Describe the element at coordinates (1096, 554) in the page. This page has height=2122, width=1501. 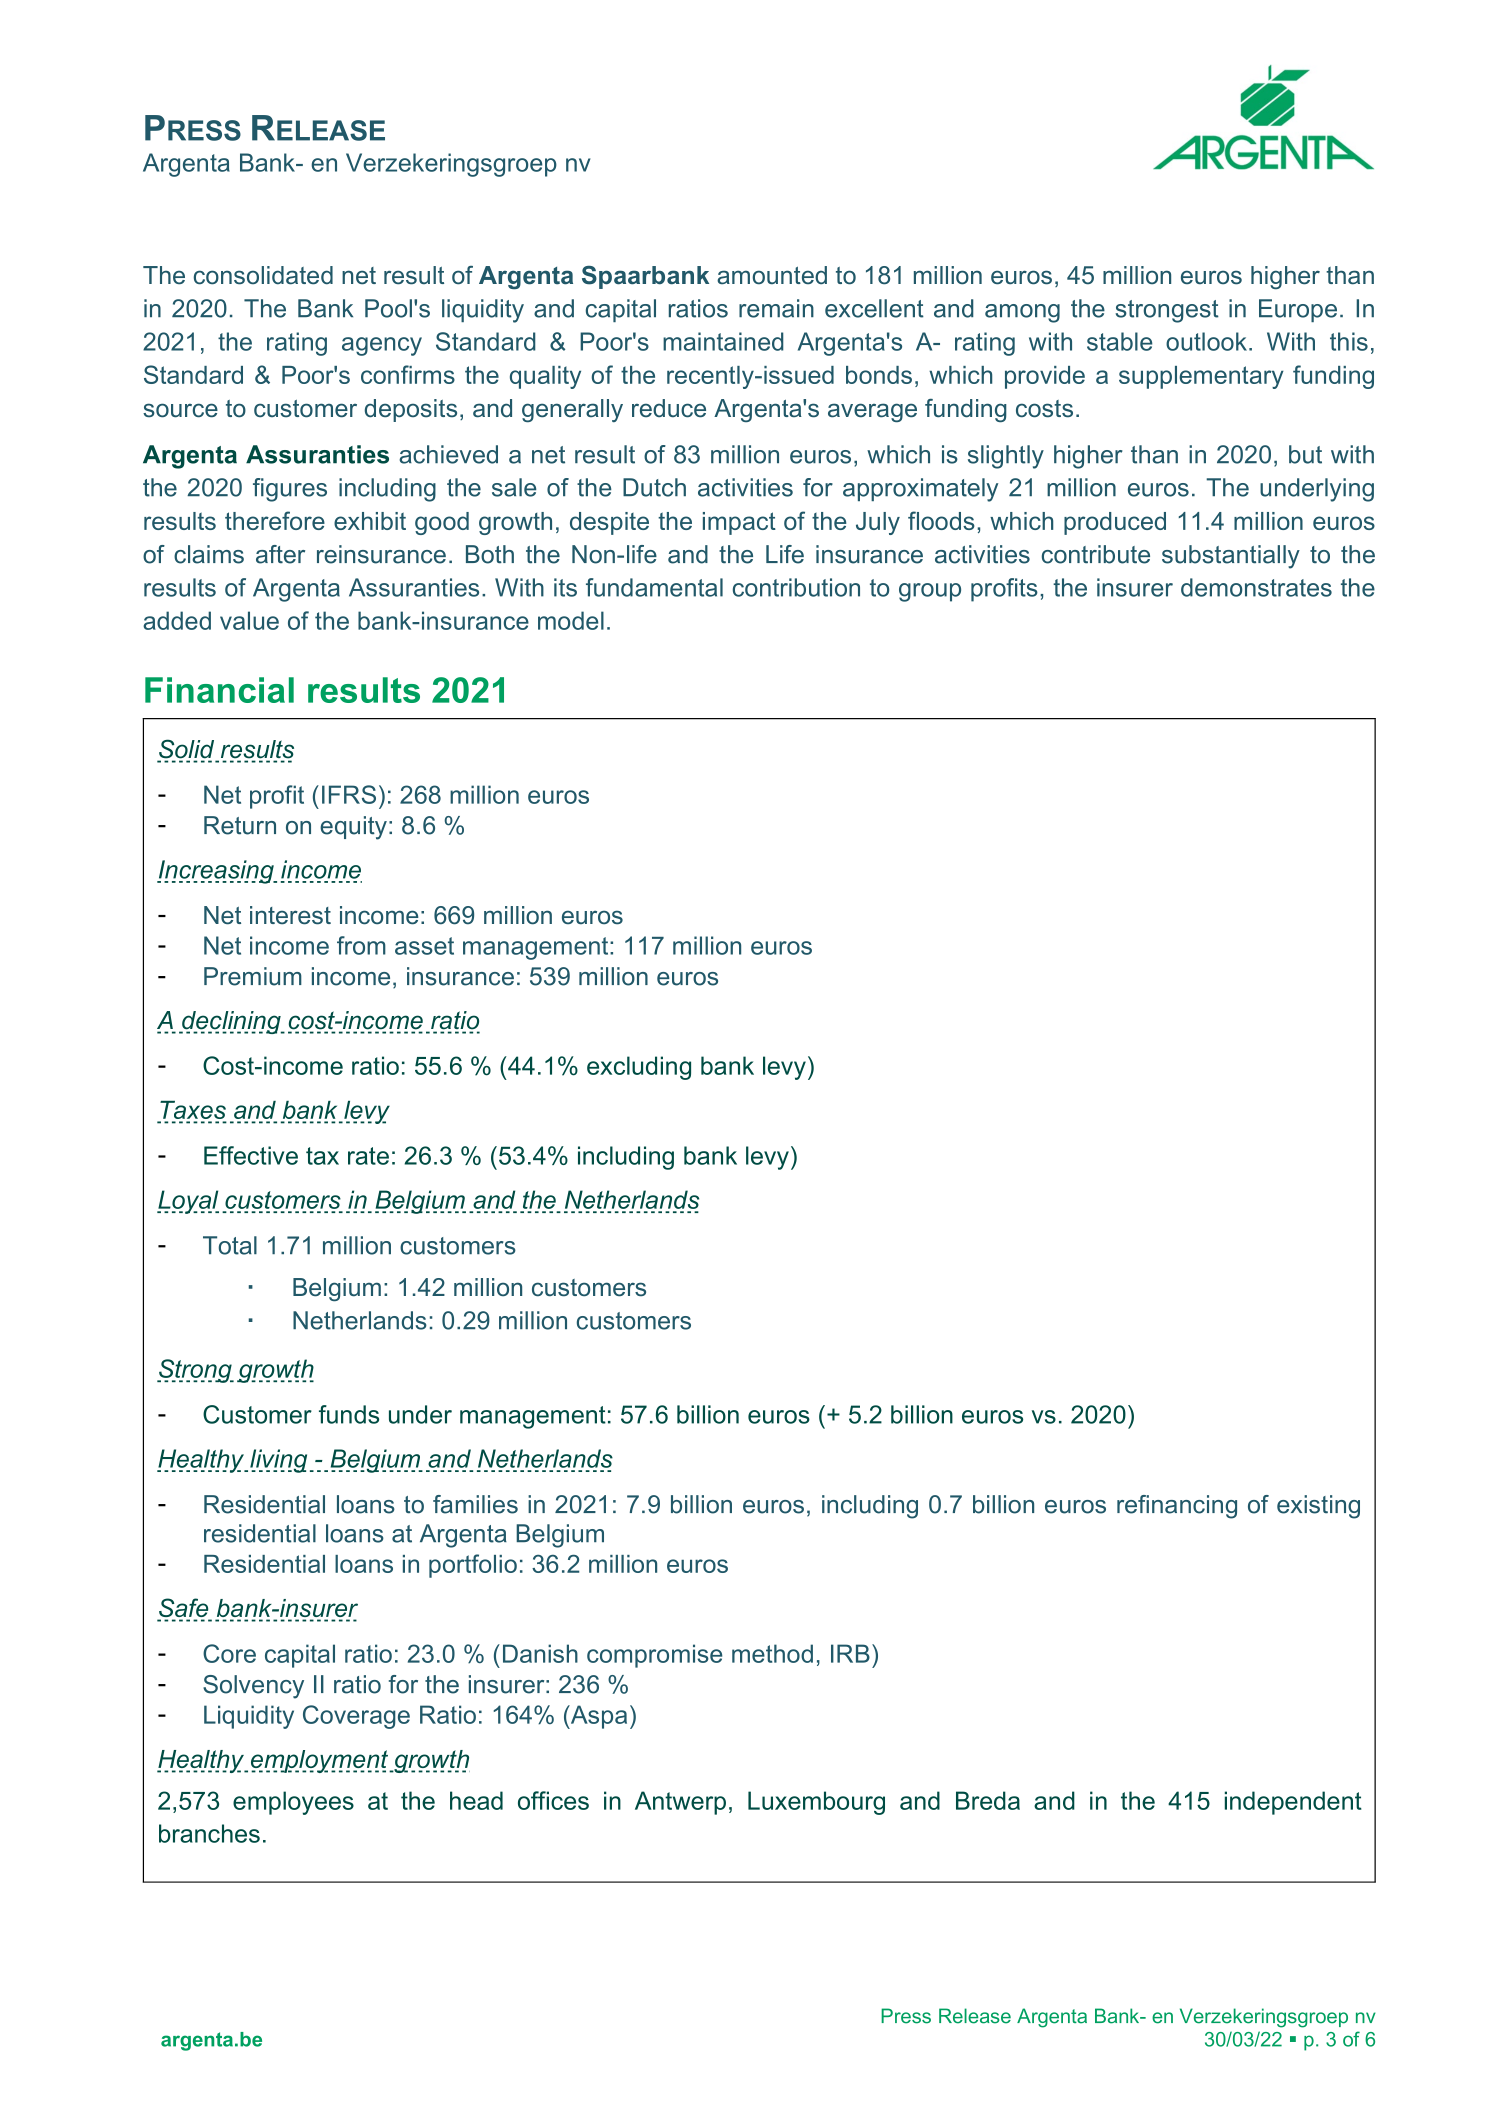
I see `contribute` at that location.
